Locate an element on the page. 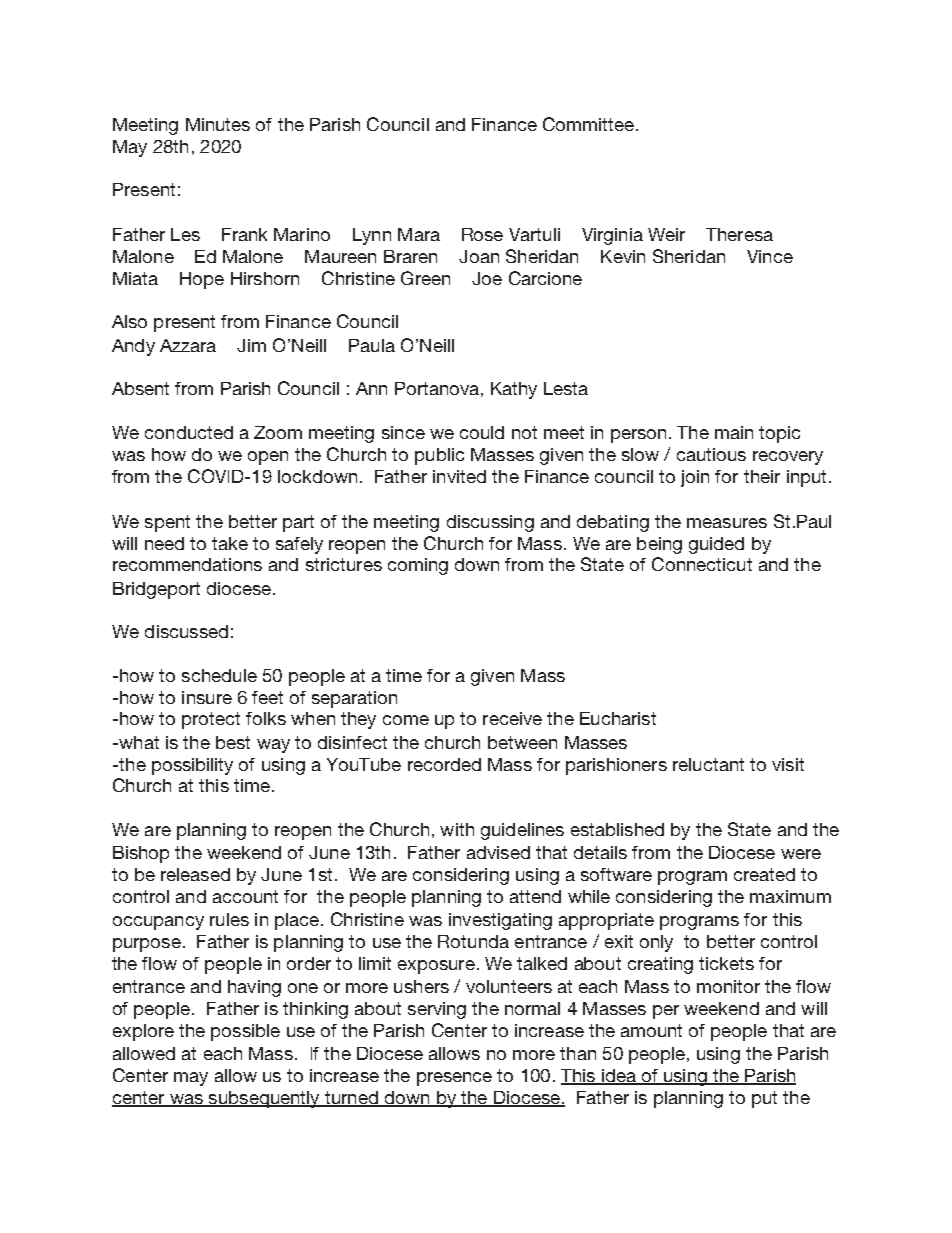  conducted is located at coordinates (189, 432).
